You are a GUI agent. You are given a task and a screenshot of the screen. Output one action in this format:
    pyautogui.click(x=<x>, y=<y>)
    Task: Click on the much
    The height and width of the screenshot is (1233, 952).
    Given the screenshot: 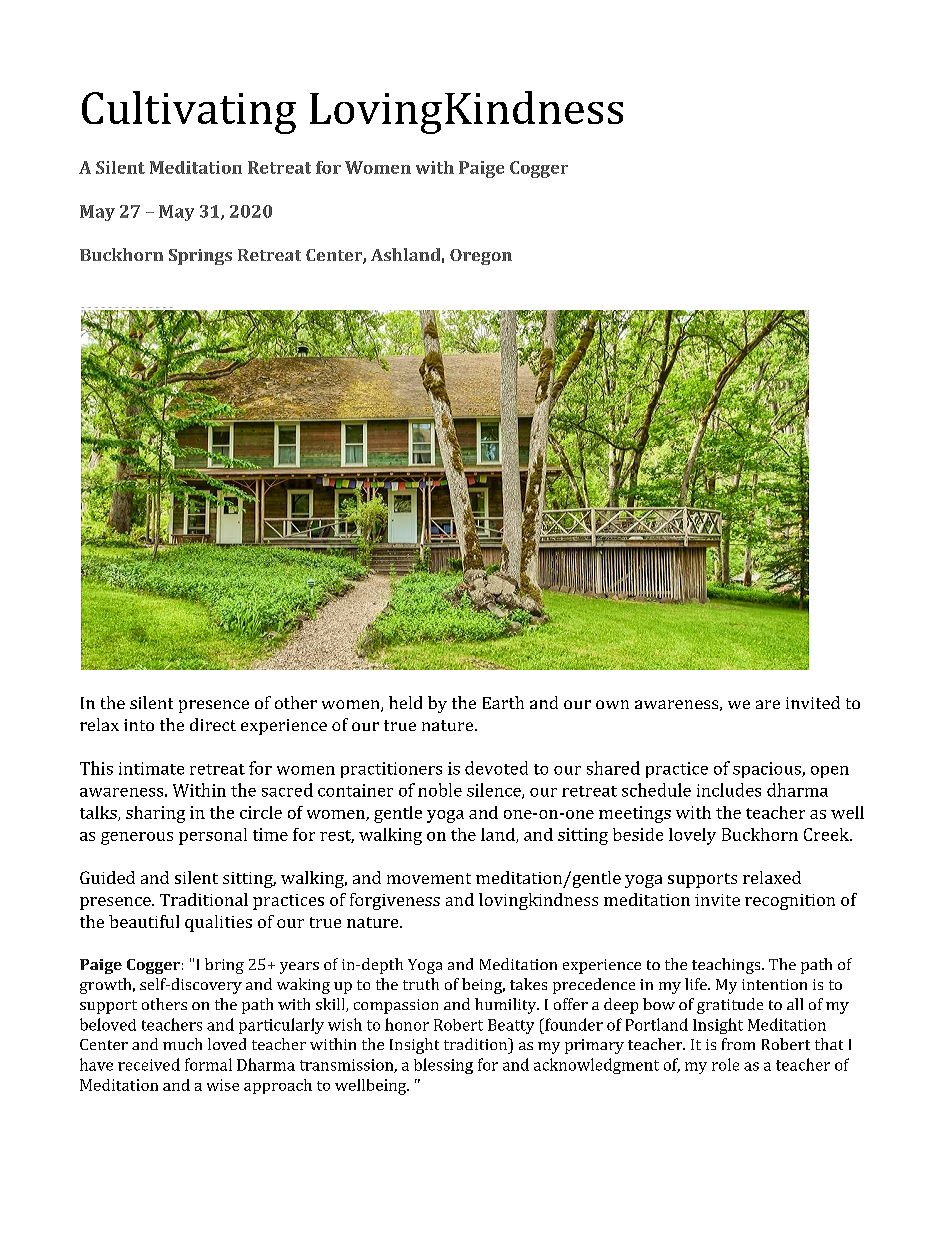 What is the action you would take?
    pyautogui.click(x=182, y=1044)
